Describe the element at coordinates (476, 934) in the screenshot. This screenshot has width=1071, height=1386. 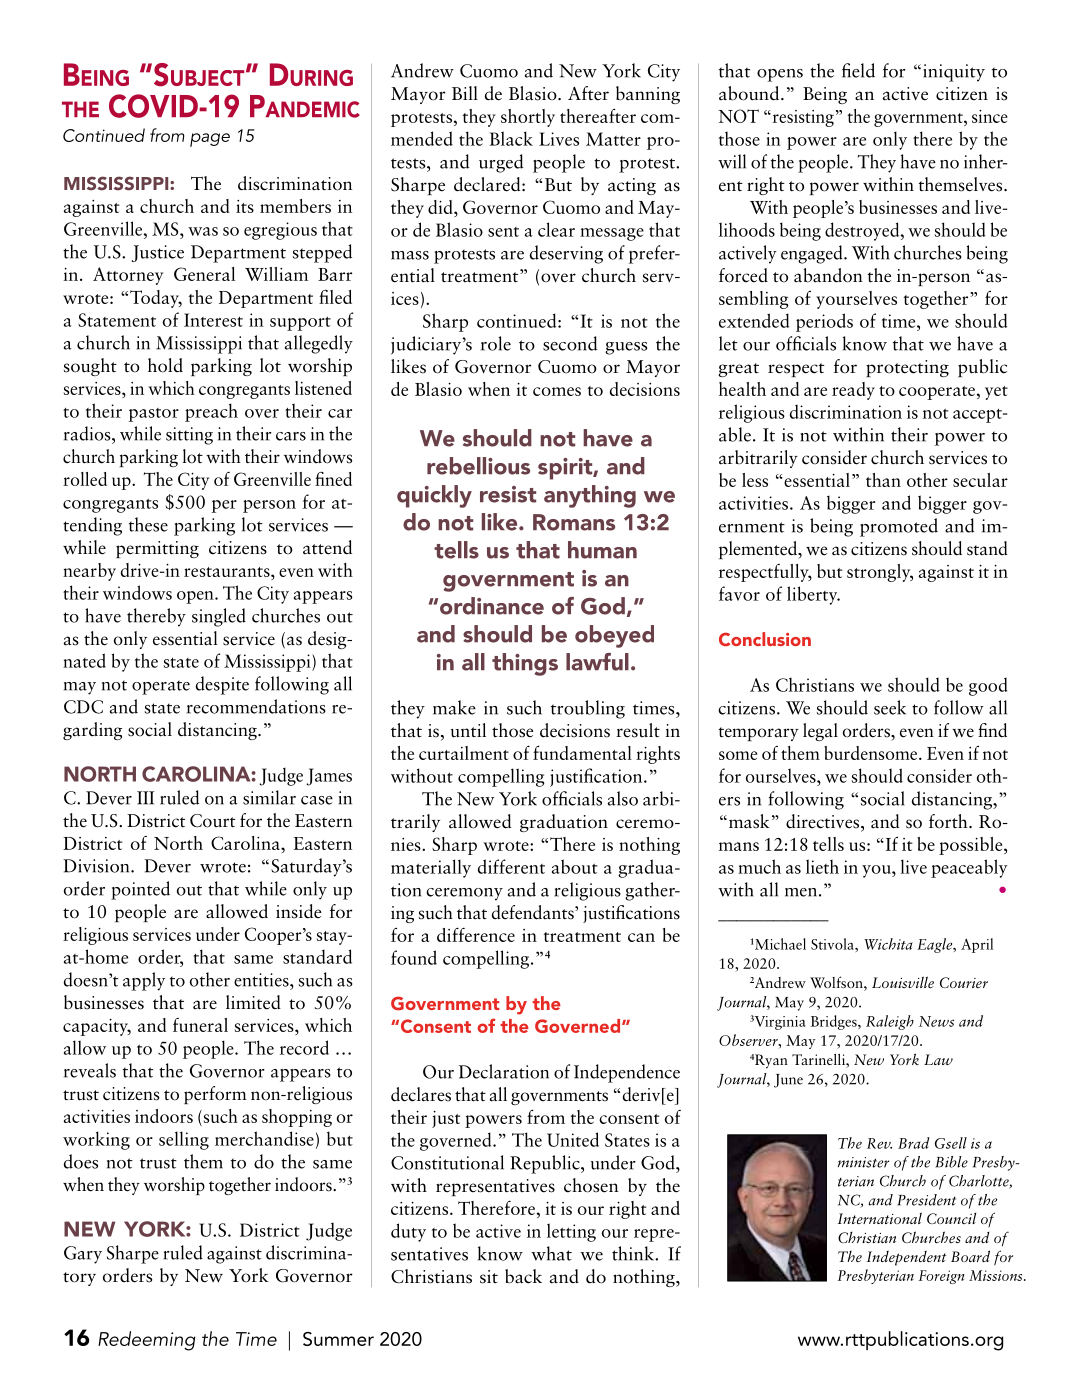
I see `difference` at that location.
